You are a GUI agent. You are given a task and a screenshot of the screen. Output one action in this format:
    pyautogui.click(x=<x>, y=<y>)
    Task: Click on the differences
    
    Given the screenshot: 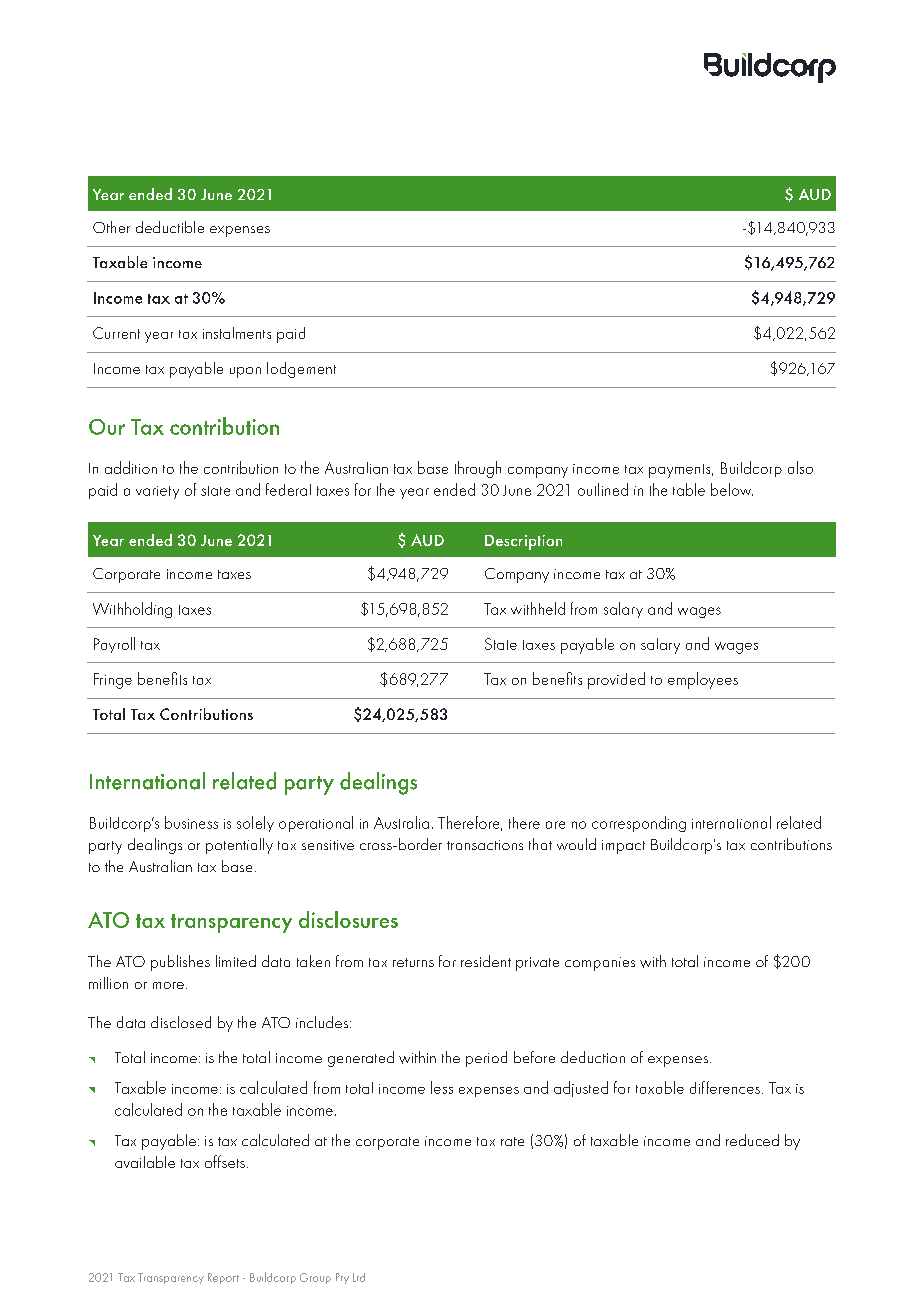 What is the action you would take?
    pyautogui.click(x=725, y=1087)
